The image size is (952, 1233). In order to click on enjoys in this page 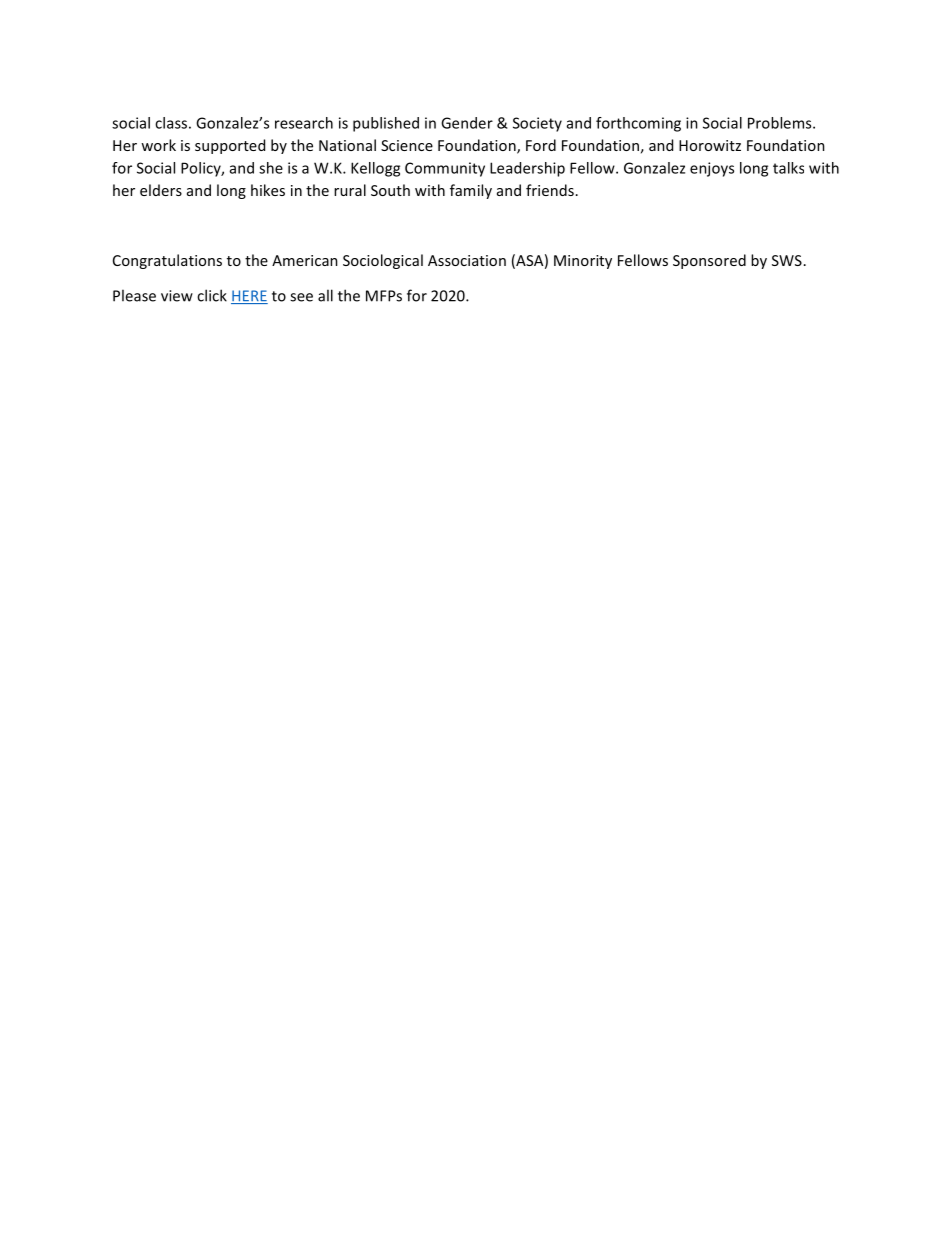, I will do `click(712, 169)`.
